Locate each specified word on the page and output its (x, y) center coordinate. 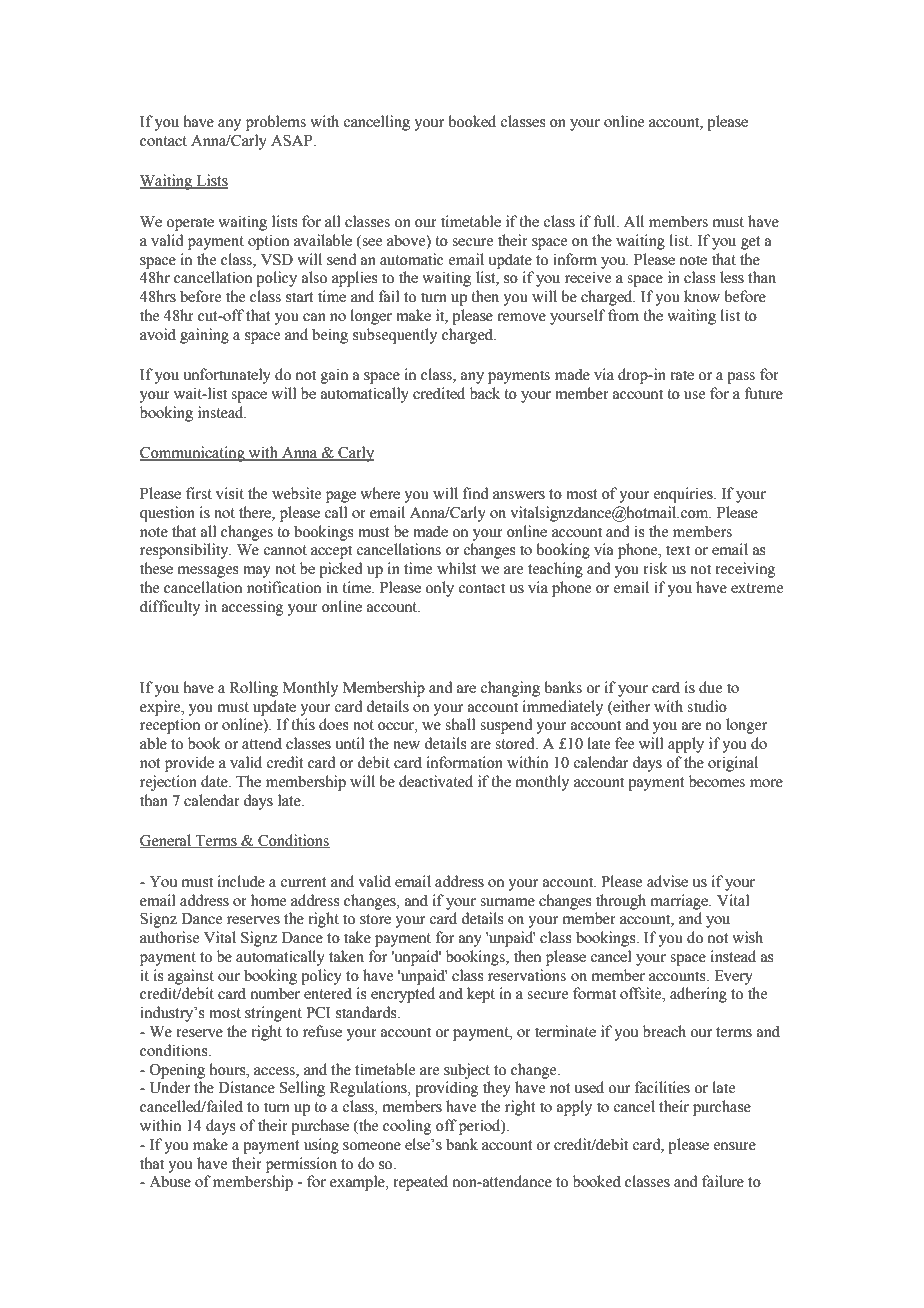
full (606, 221)
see (372, 242)
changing (510, 689)
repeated (420, 1183)
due (710, 687)
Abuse (170, 1181)
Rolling (254, 689)
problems (276, 123)
